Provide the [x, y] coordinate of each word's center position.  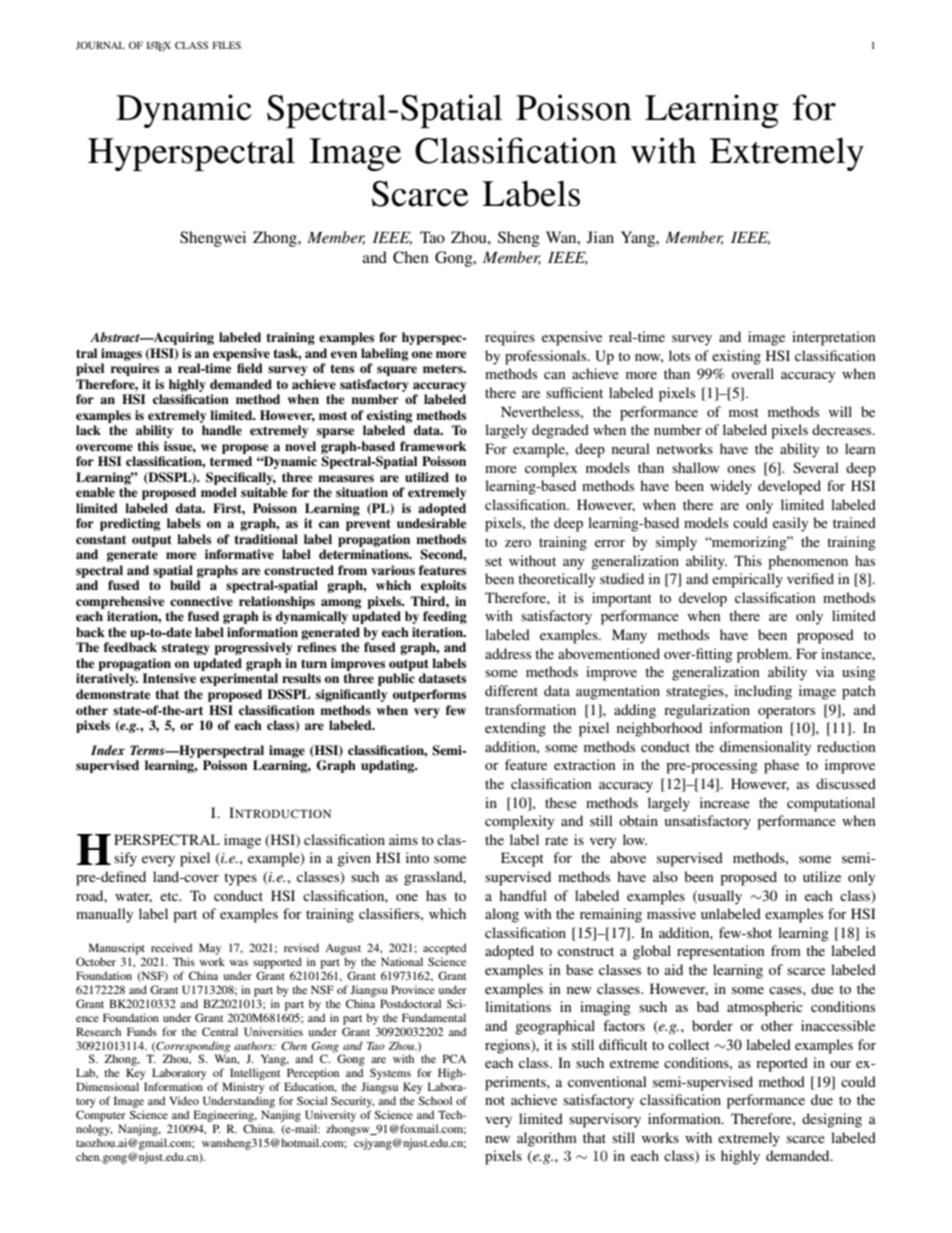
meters [444, 368]
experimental [239, 679]
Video [184, 1100]
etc [170, 896]
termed [231, 461]
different [511, 690]
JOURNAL [100, 45]
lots [679, 355]
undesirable [431, 523]
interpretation [834, 338]
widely [731, 487]
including [763, 692]
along [502, 915]
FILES [227, 45]
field [250, 368]
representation [721, 952]
